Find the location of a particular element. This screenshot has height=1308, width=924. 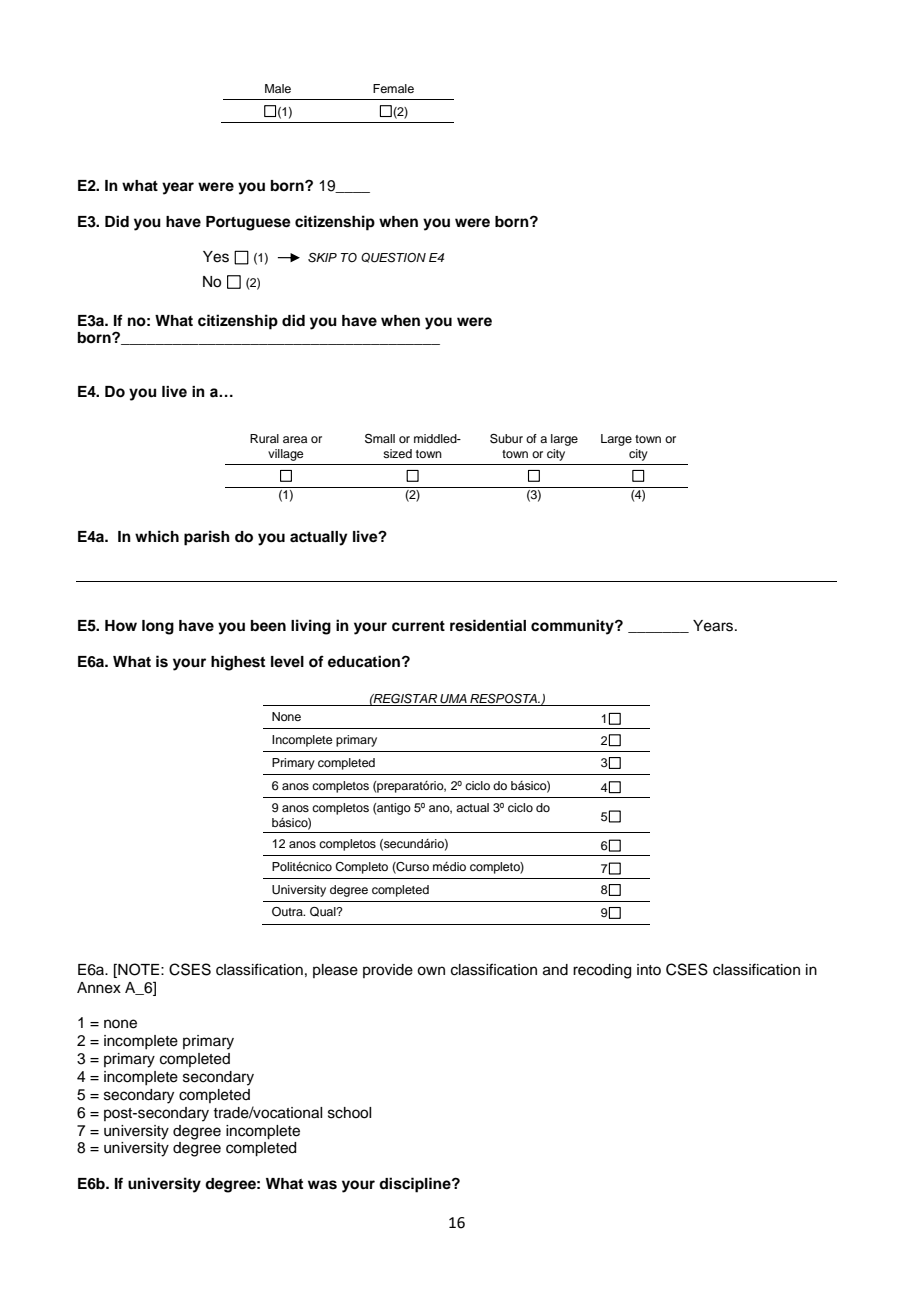

SKIP is located at coordinates (322, 258).
